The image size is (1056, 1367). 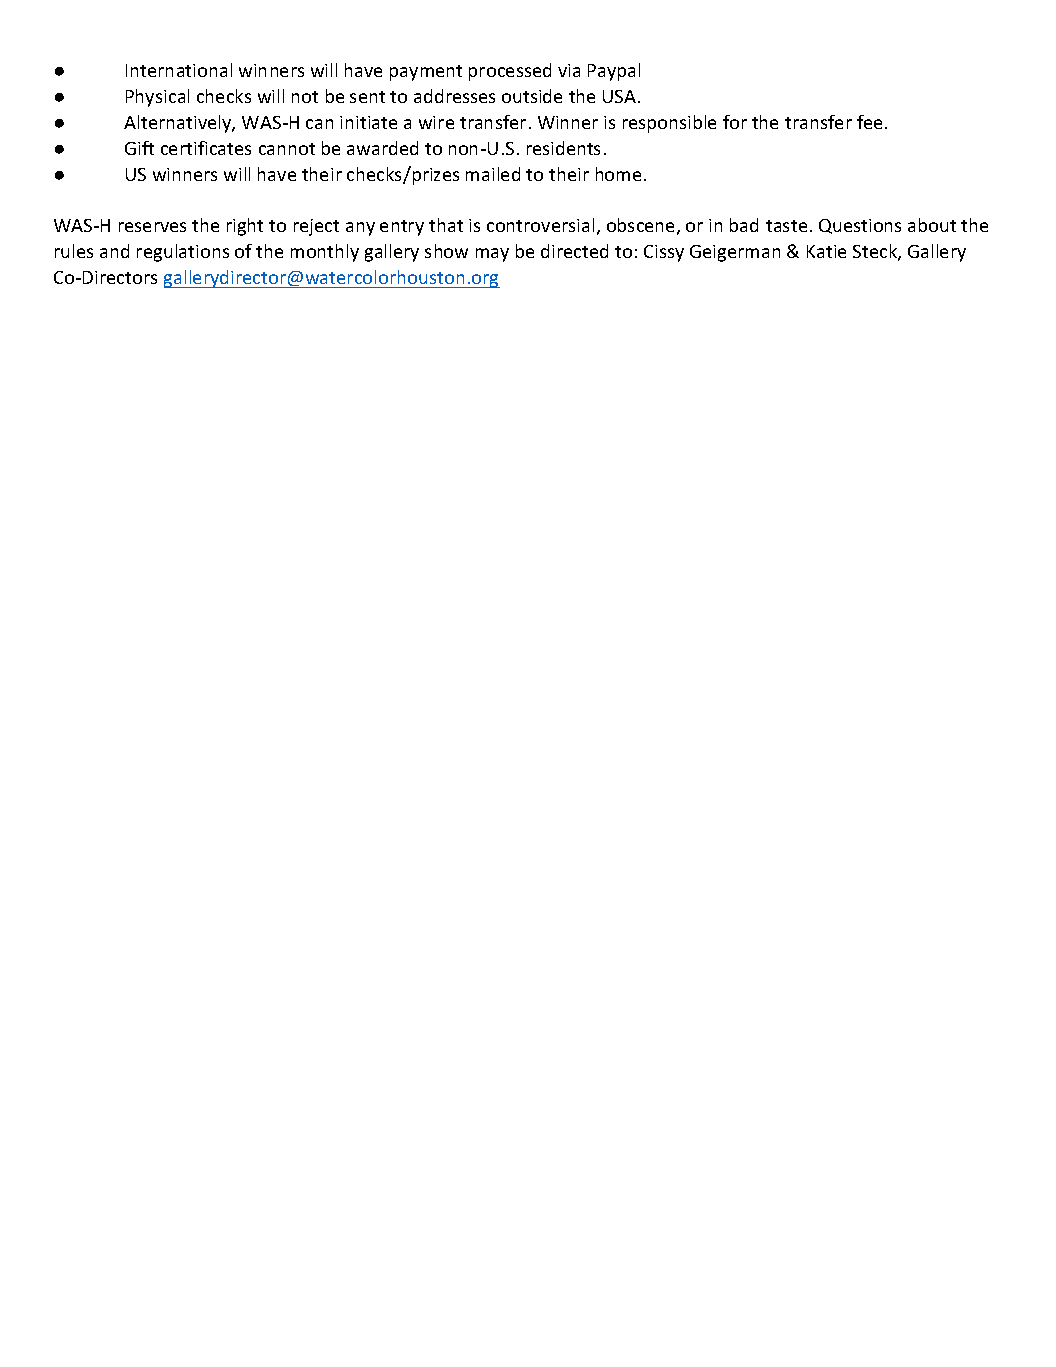 What do you see at coordinates (179, 70) in the screenshot?
I see `International` at bounding box center [179, 70].
